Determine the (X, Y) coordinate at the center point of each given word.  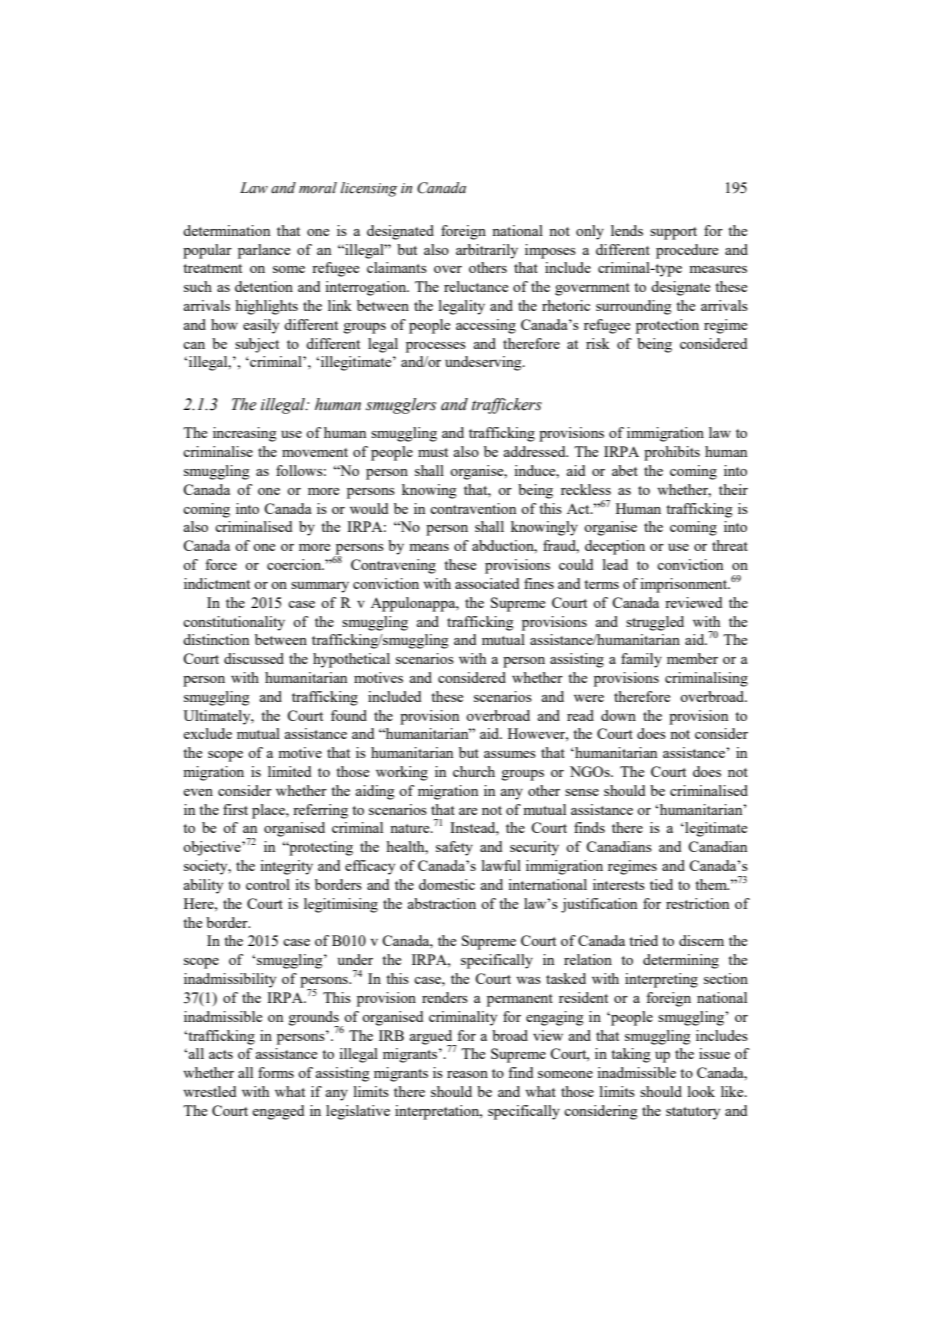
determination (226, 230)
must (433, 452)
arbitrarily (487, 251)
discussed (254, 658)
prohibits (672, 453)
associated (487, 583)
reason (467, 1074)
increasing (245, 434)
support (673, 233)
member (692, 658)
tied (661, 884)
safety (454, 848)
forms (276, 1072)
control (268, 884)
